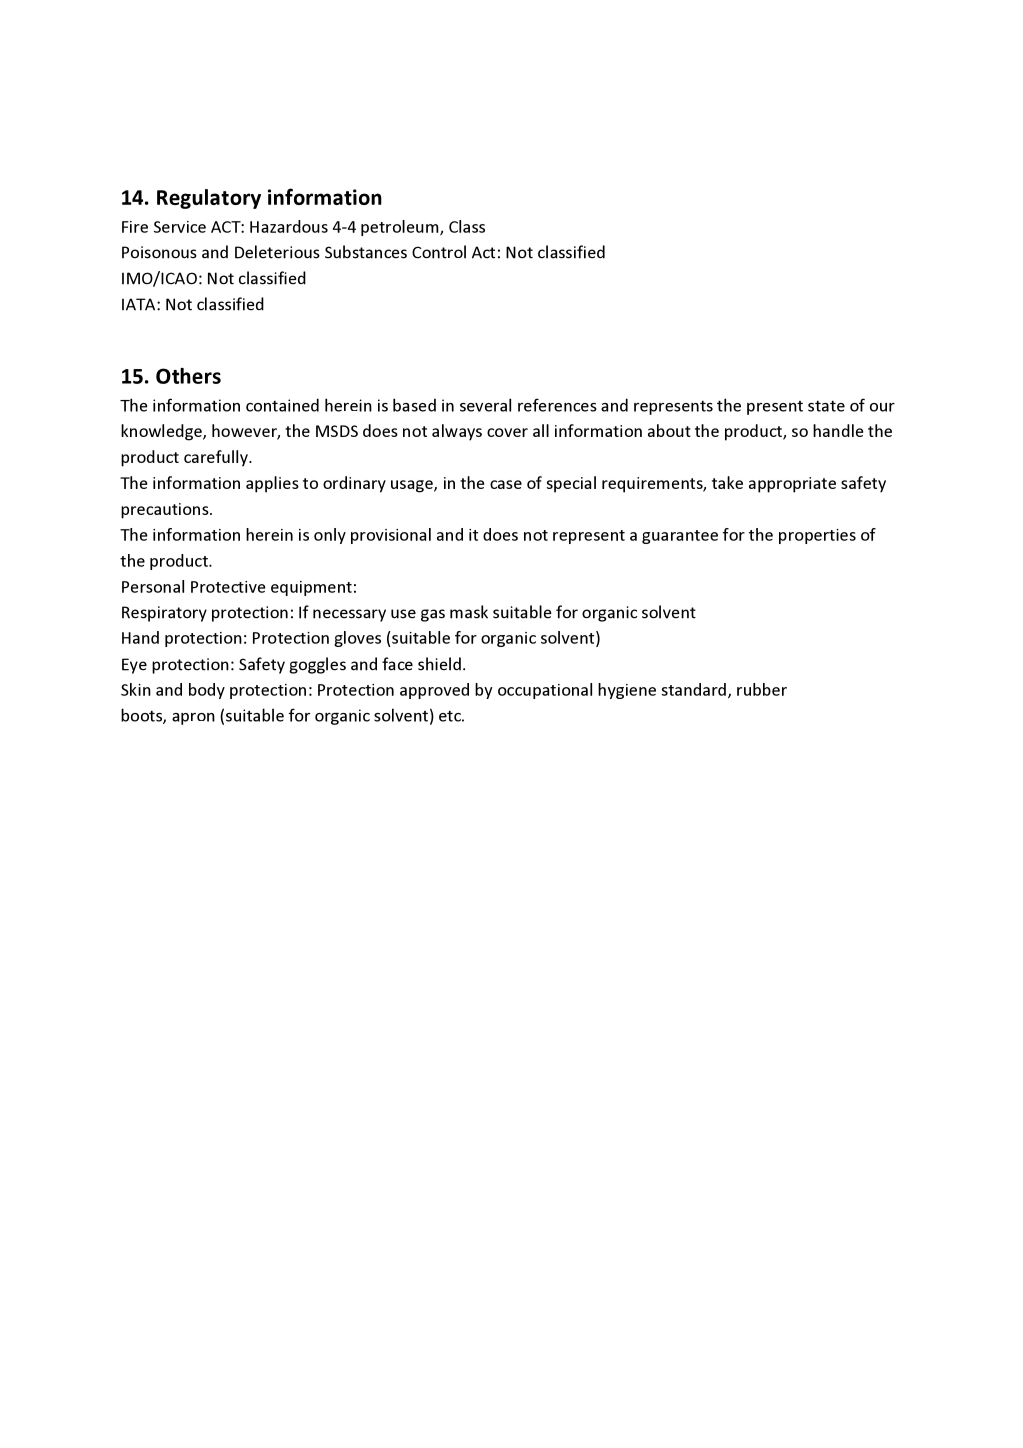  What do you see at coordinates (792, 485) in the document?
I see `appropriate` at bounding box center [792, 485].
